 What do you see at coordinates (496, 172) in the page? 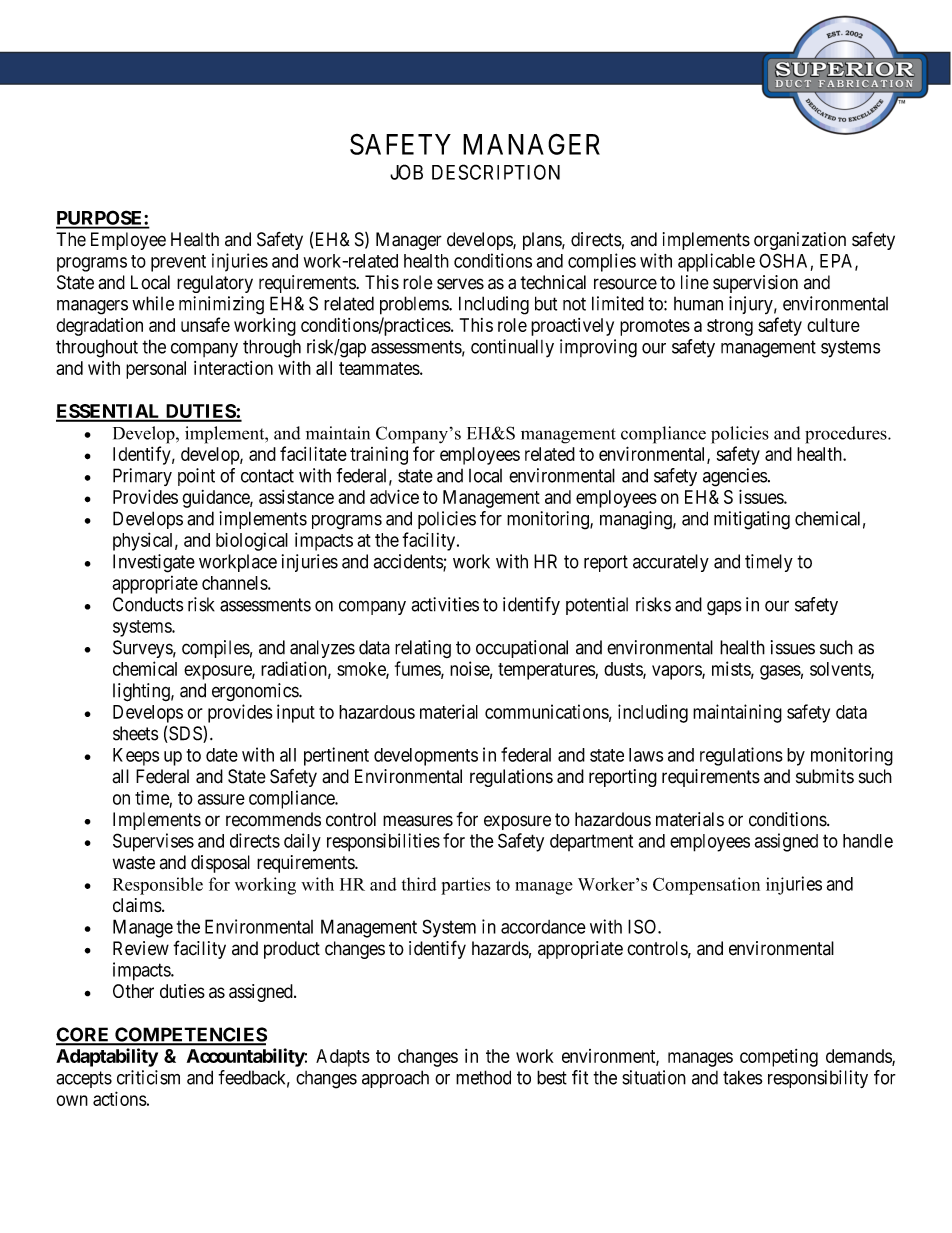
I see `DESCRIPTION` at bounding box center [496, 172].
